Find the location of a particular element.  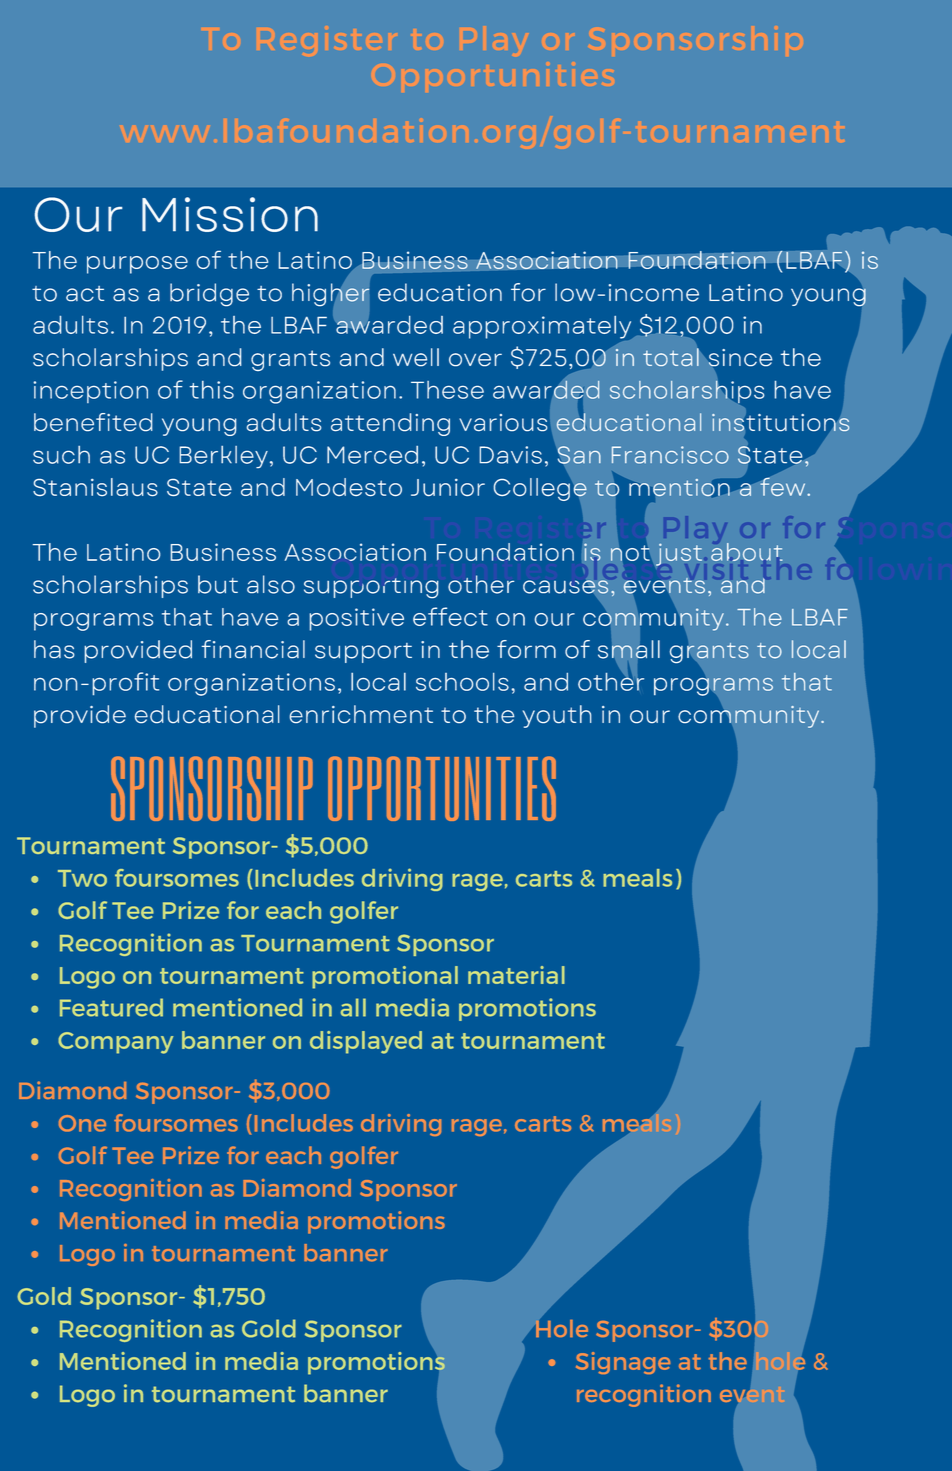

Signage is located at coordinates (623, 1363).
